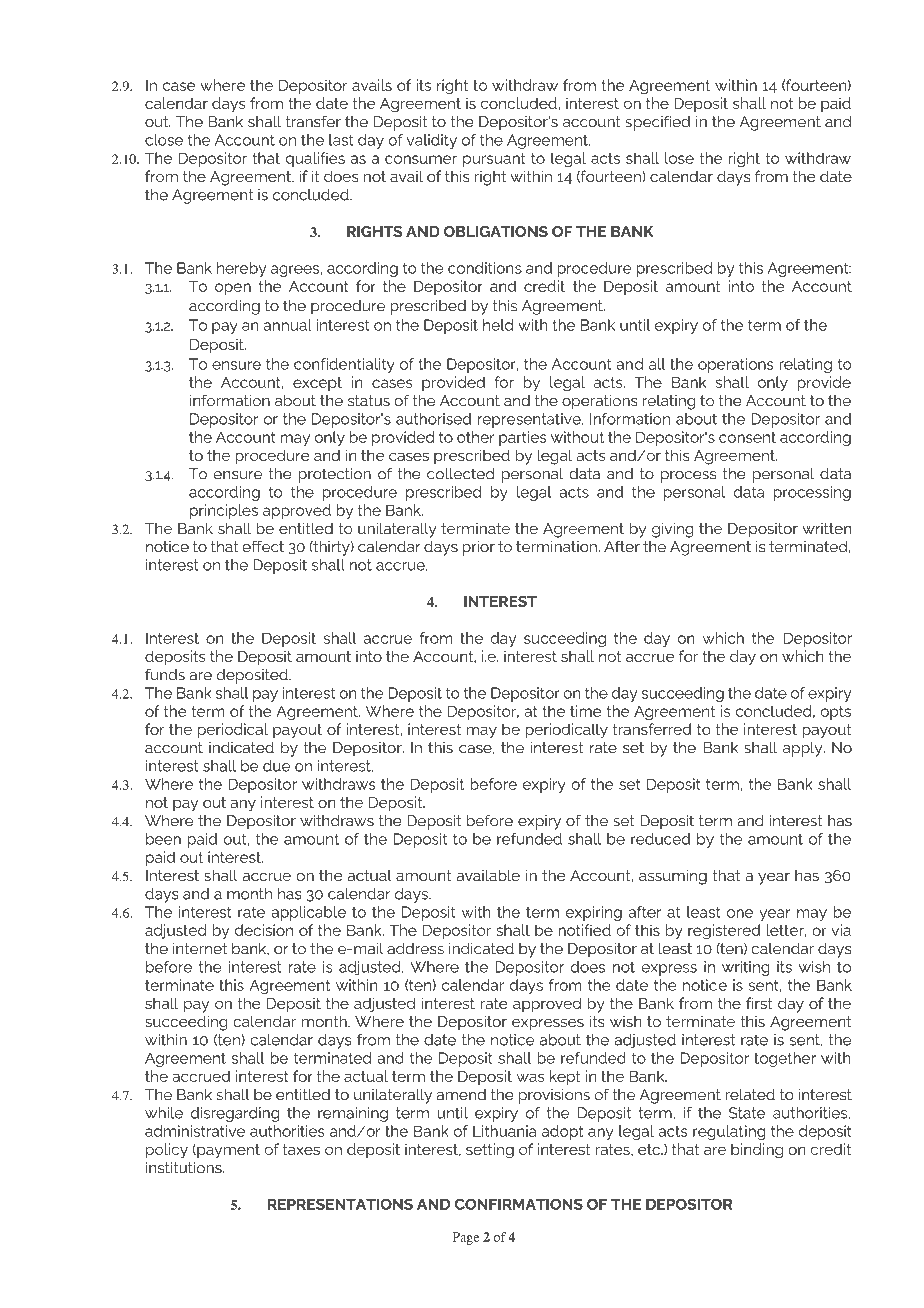  Describe the element at coordinates (586, 711) in the screenshot. I see `time` at that location.
